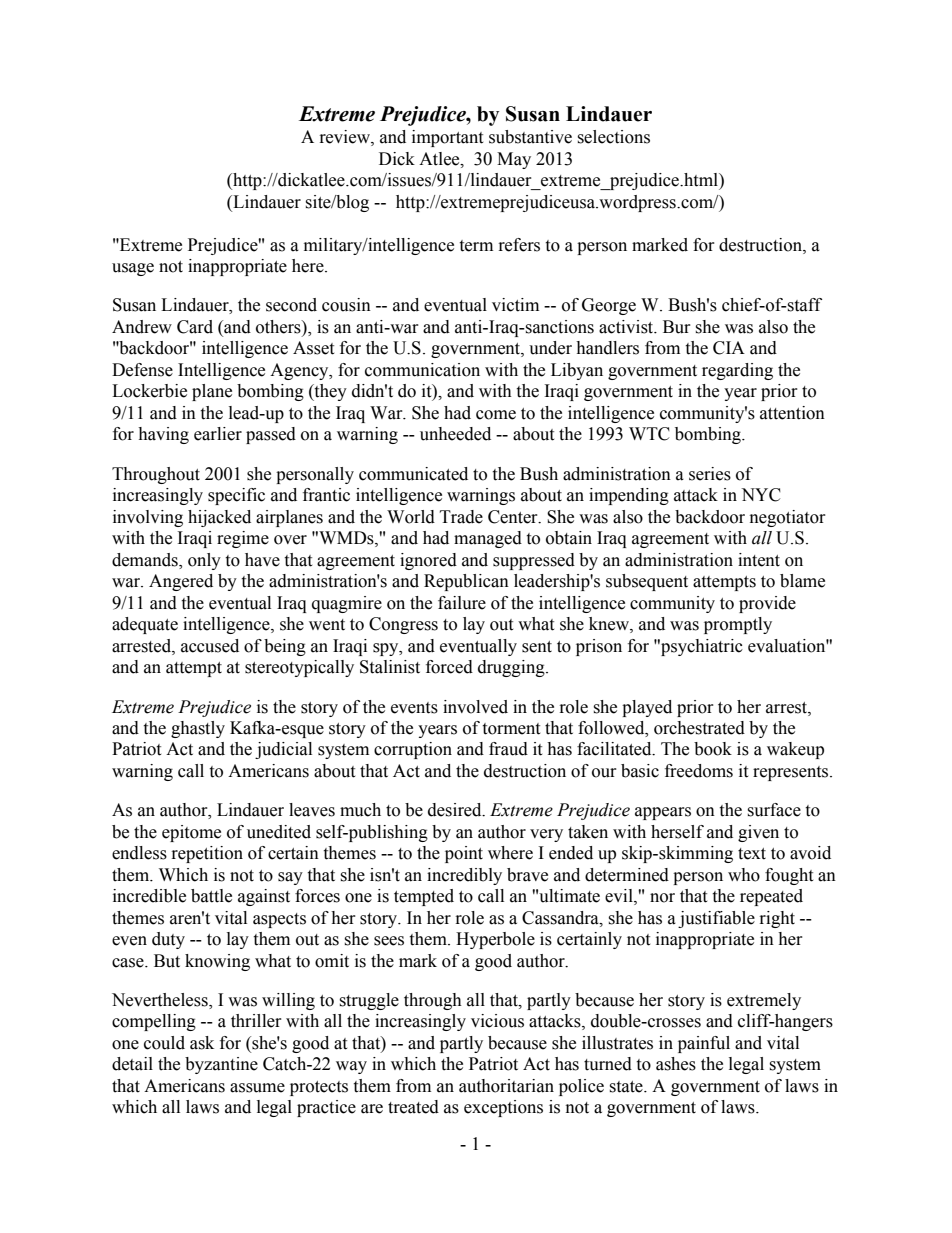  Describe the element at coordinates (738, 625) in the document. I see `promptly` at that location.
